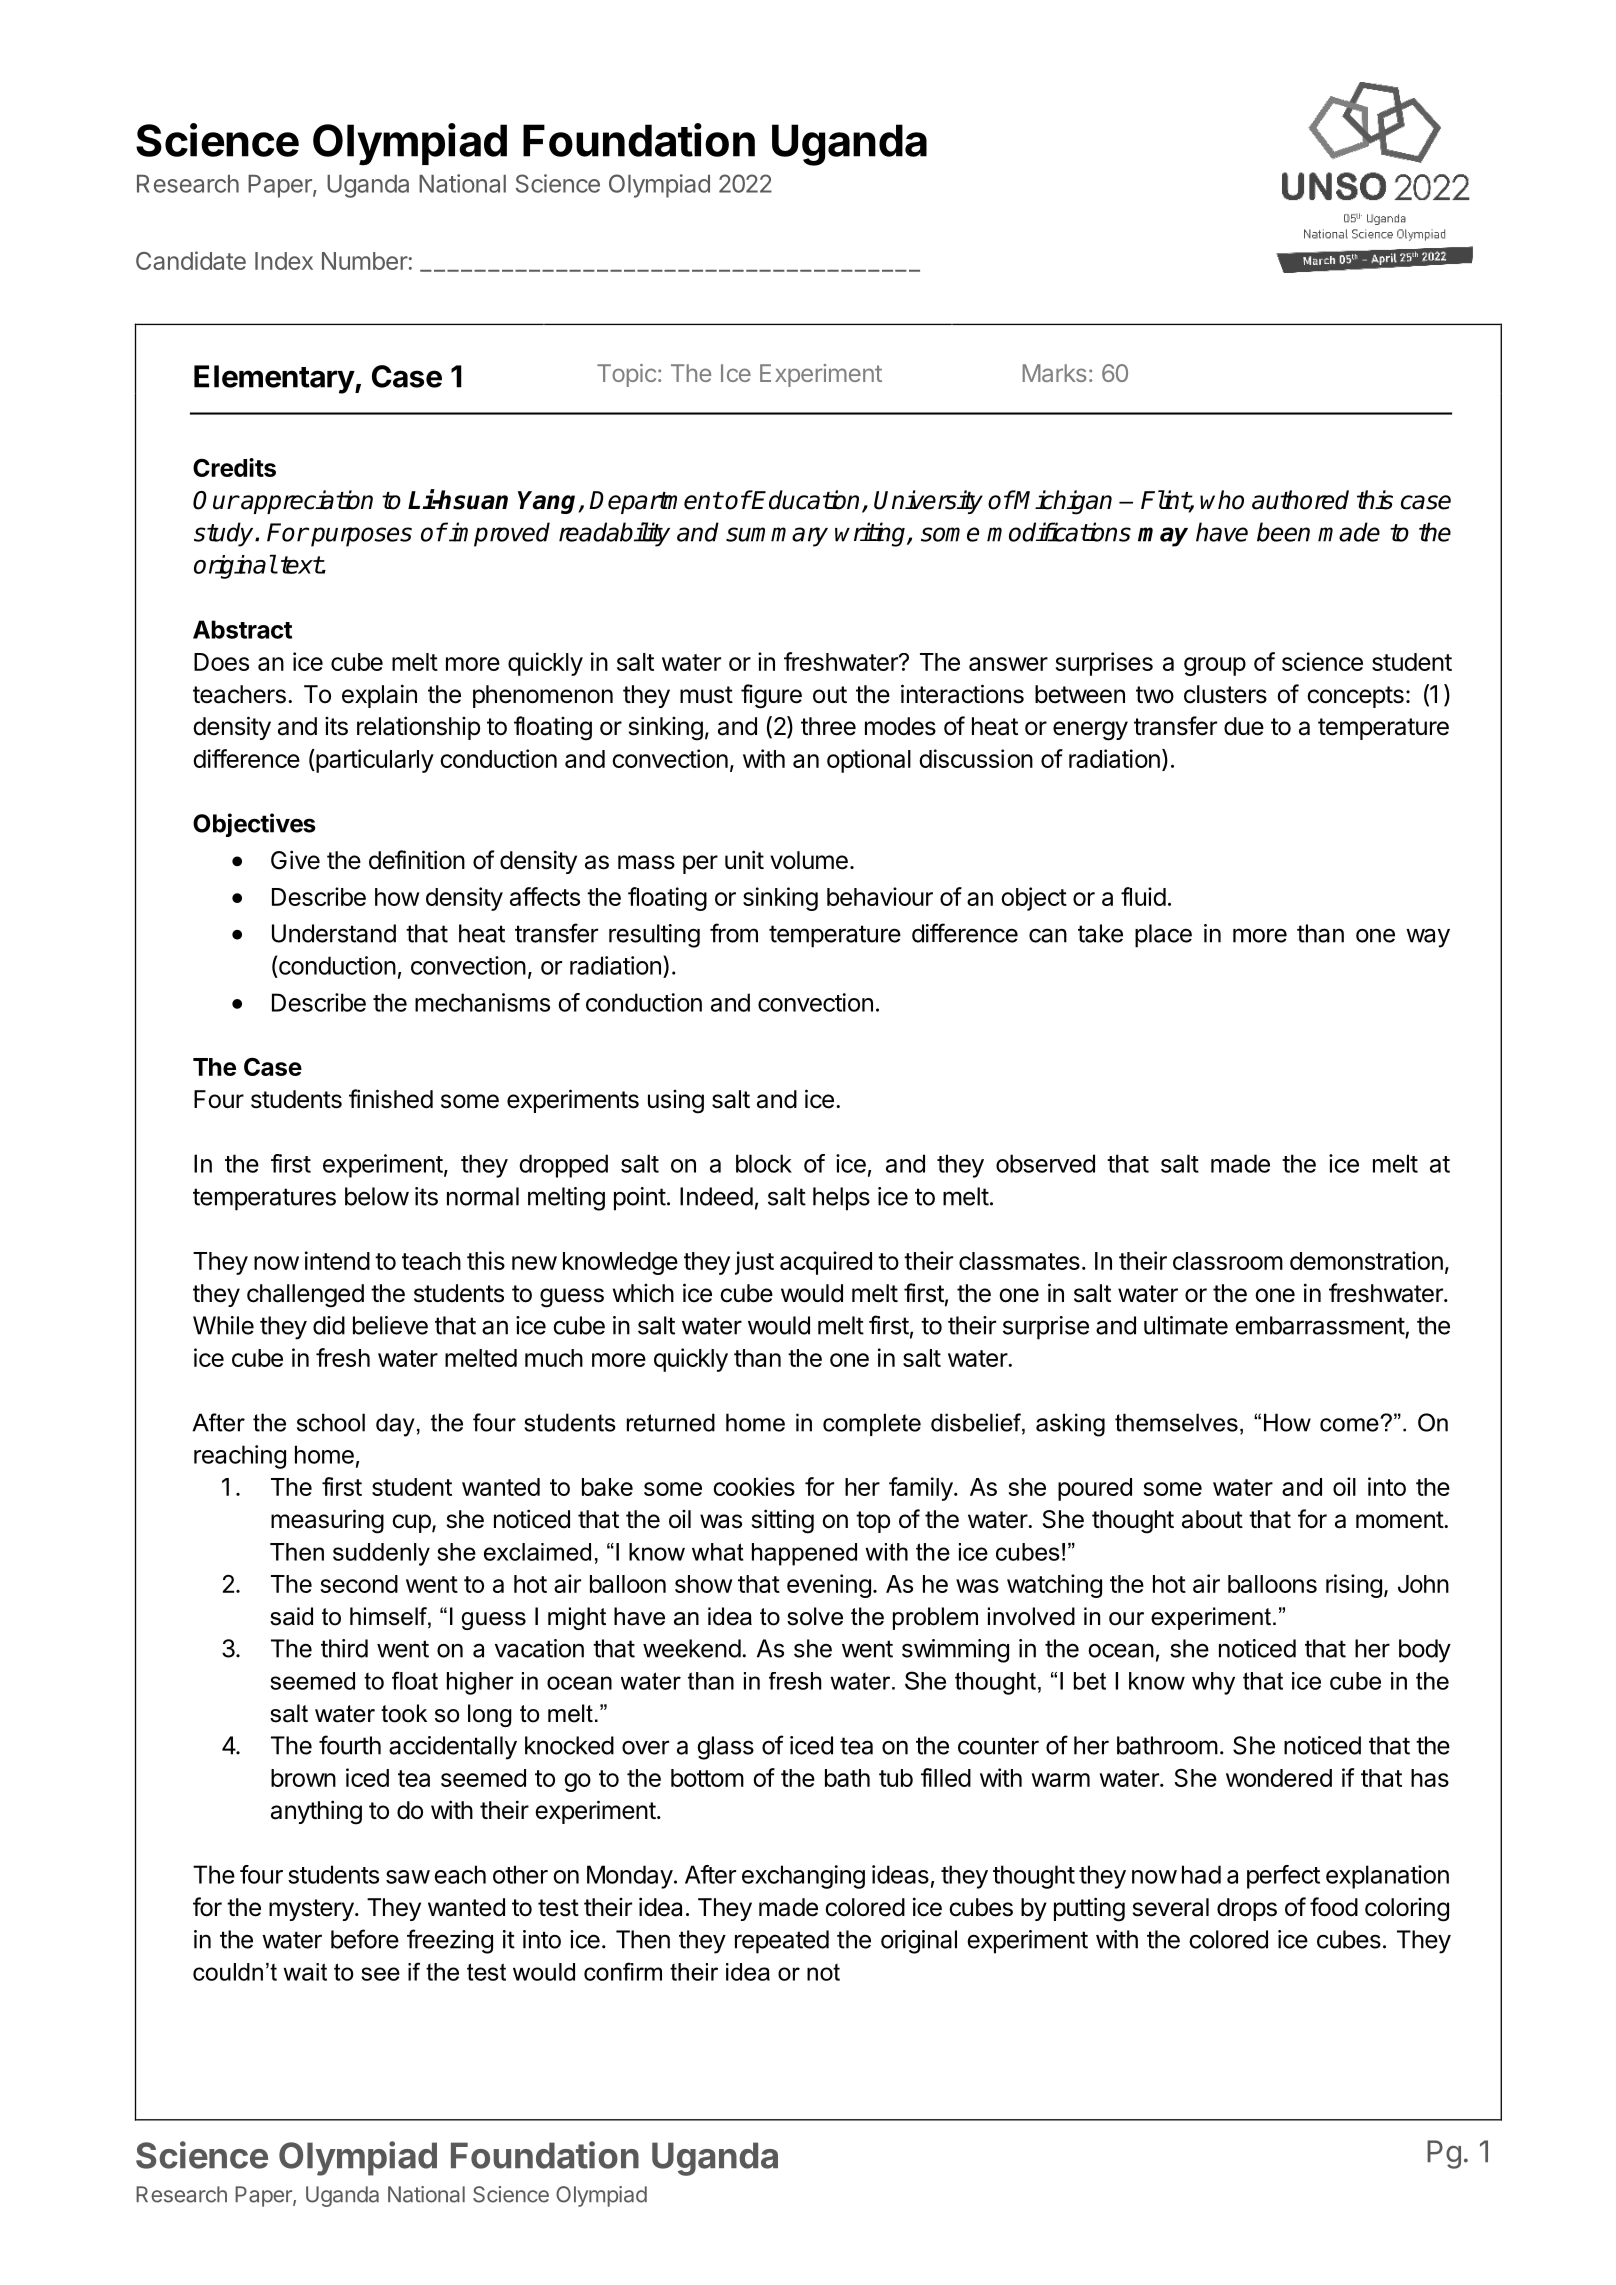 Image resolution: width=1616 pixels, height=2285 pixels. Describe the element at coordinates (1247, 1909) in the screenshot. I see `drops` at that location.
